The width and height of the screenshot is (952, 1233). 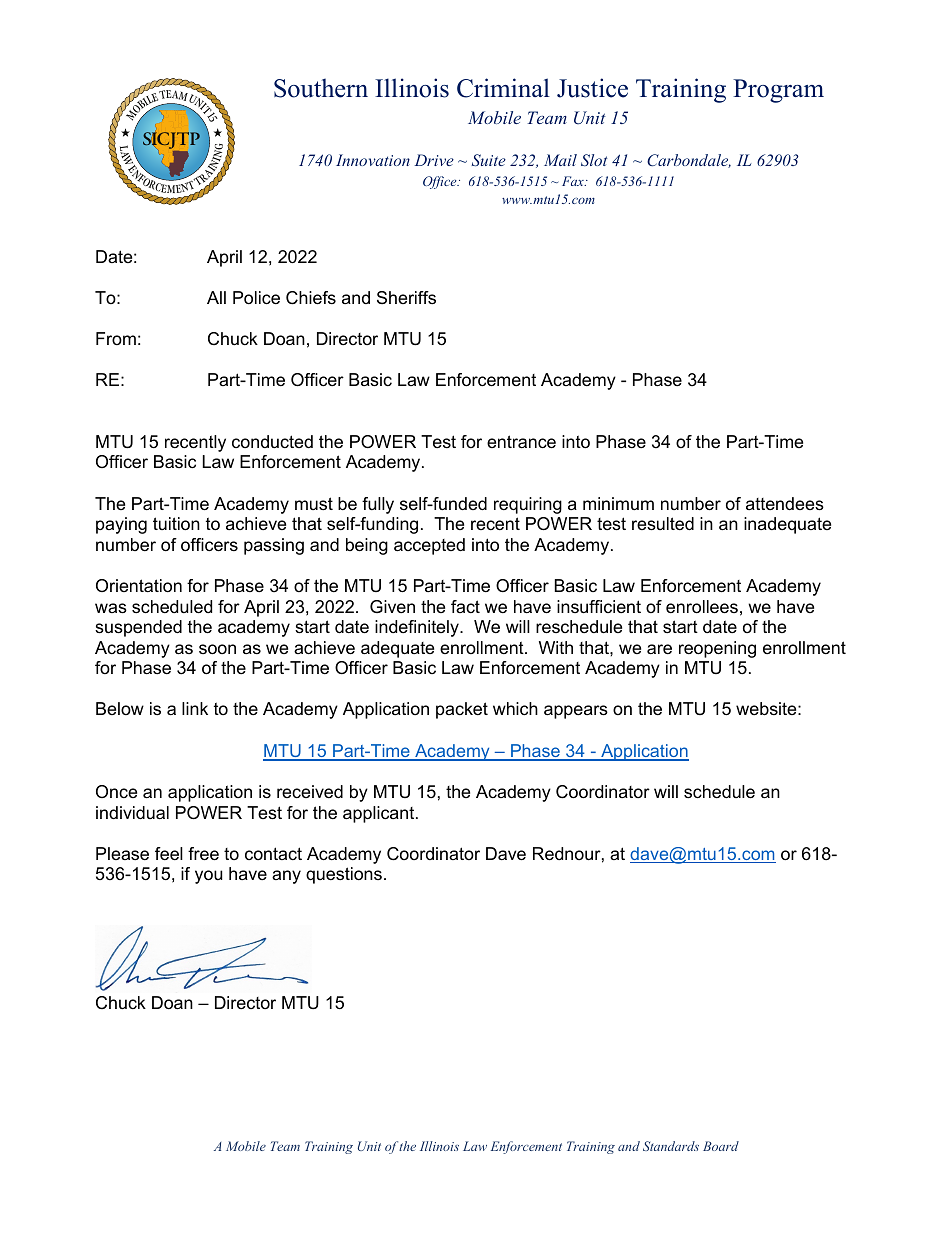 I want to click on From, so click(x=116, y=338).
